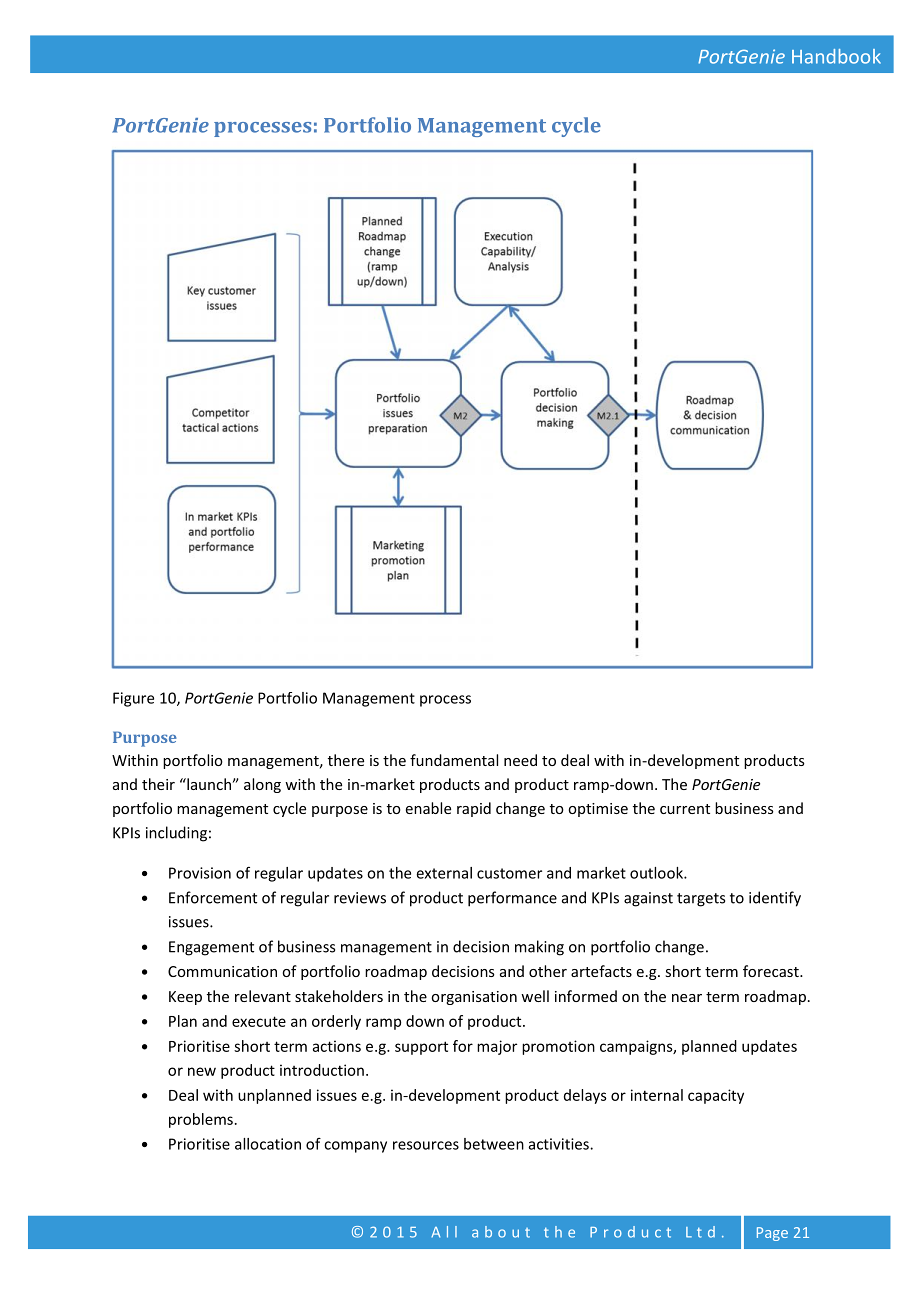 The width and height of the image is (924, 1308). Describe the element at coordinates (775, 899) in the image. I see `identify` at that location.
